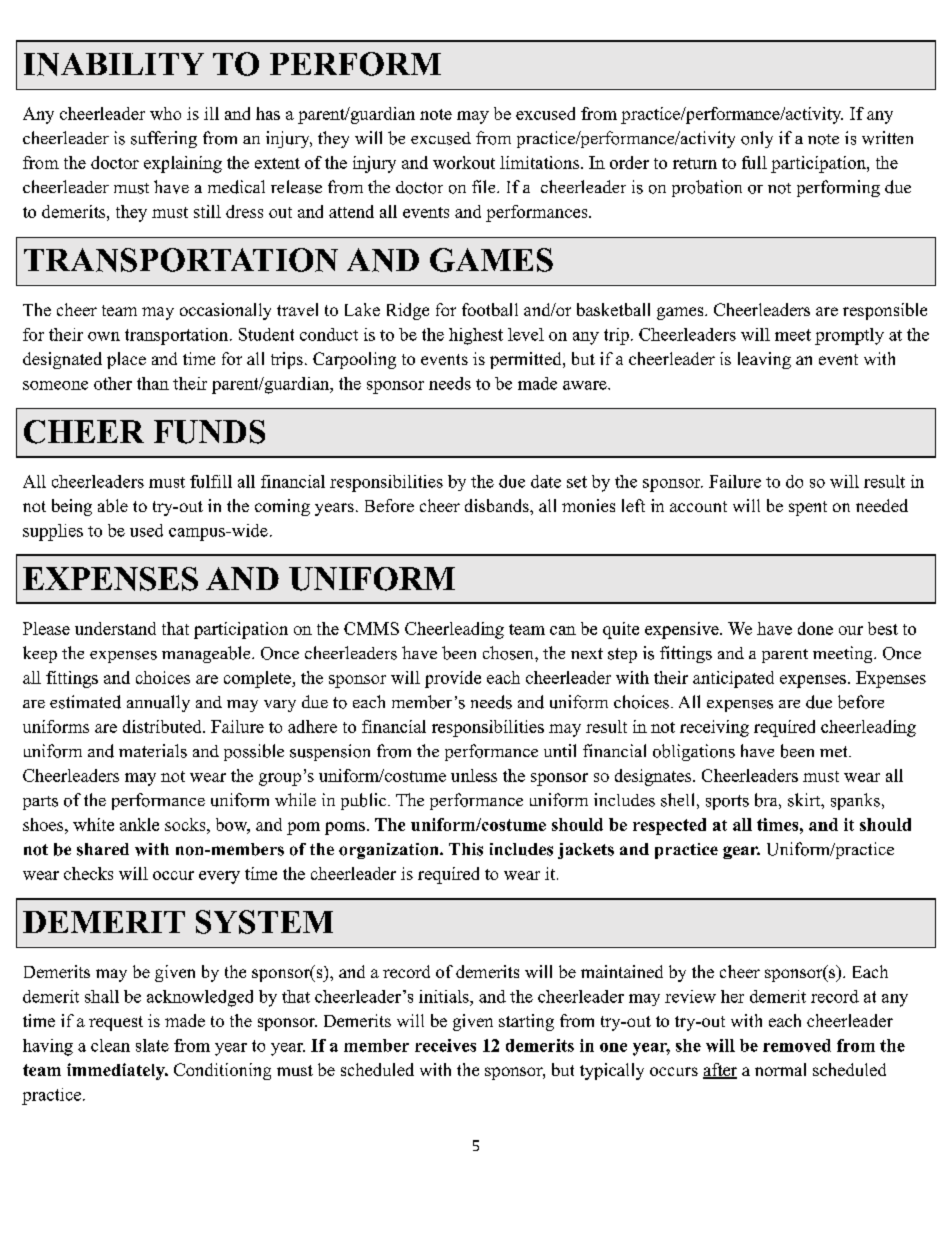 The height and width of the document is (1233, 952). Describe the element at coordinates (445, 1045) in the document. I see `receives` at that location.
